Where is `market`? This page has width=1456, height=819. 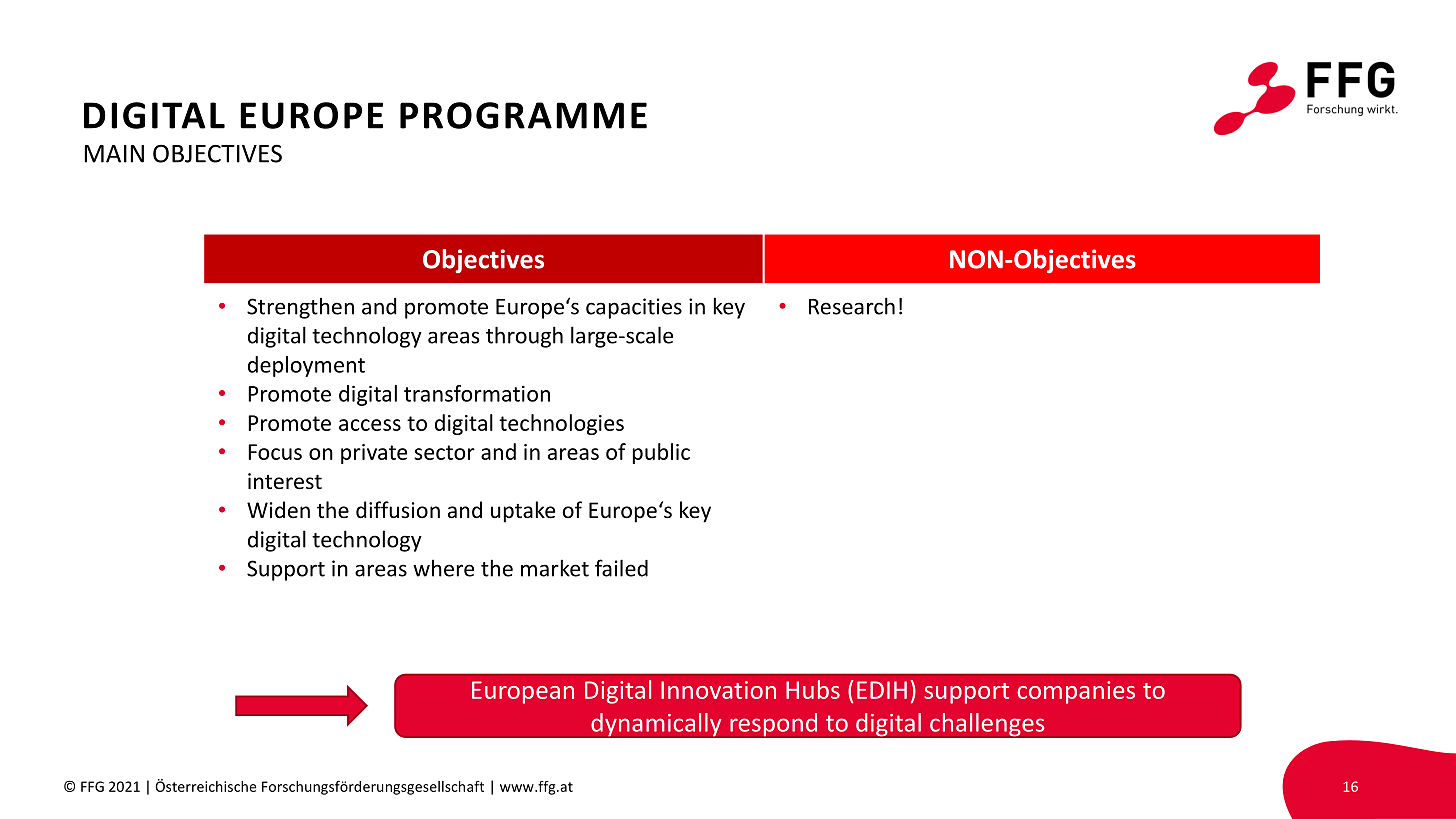
market is located at coordinates (555, 568).
